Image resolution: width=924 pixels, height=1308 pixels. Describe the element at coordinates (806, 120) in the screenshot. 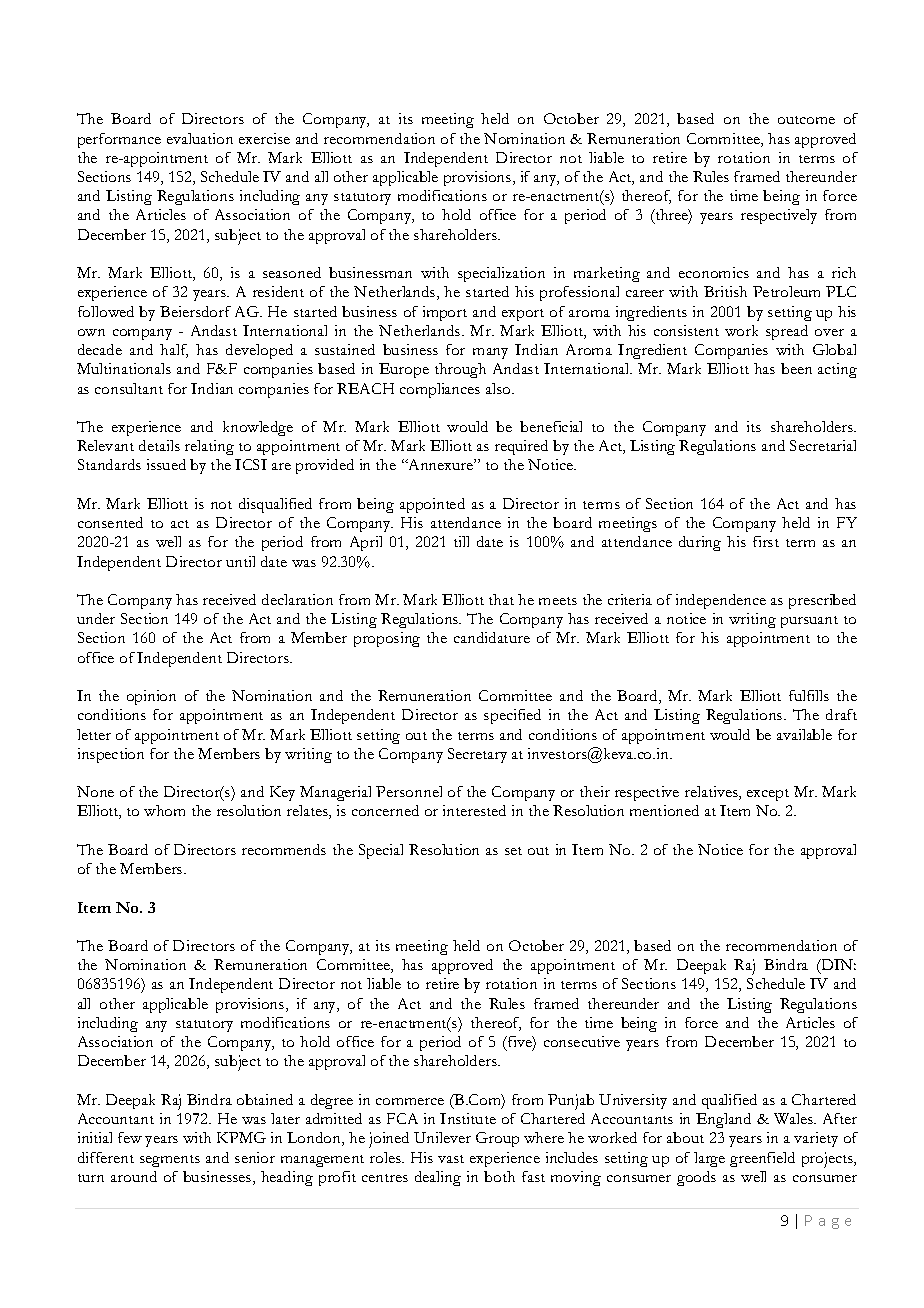

I see `outcome` at that location.
